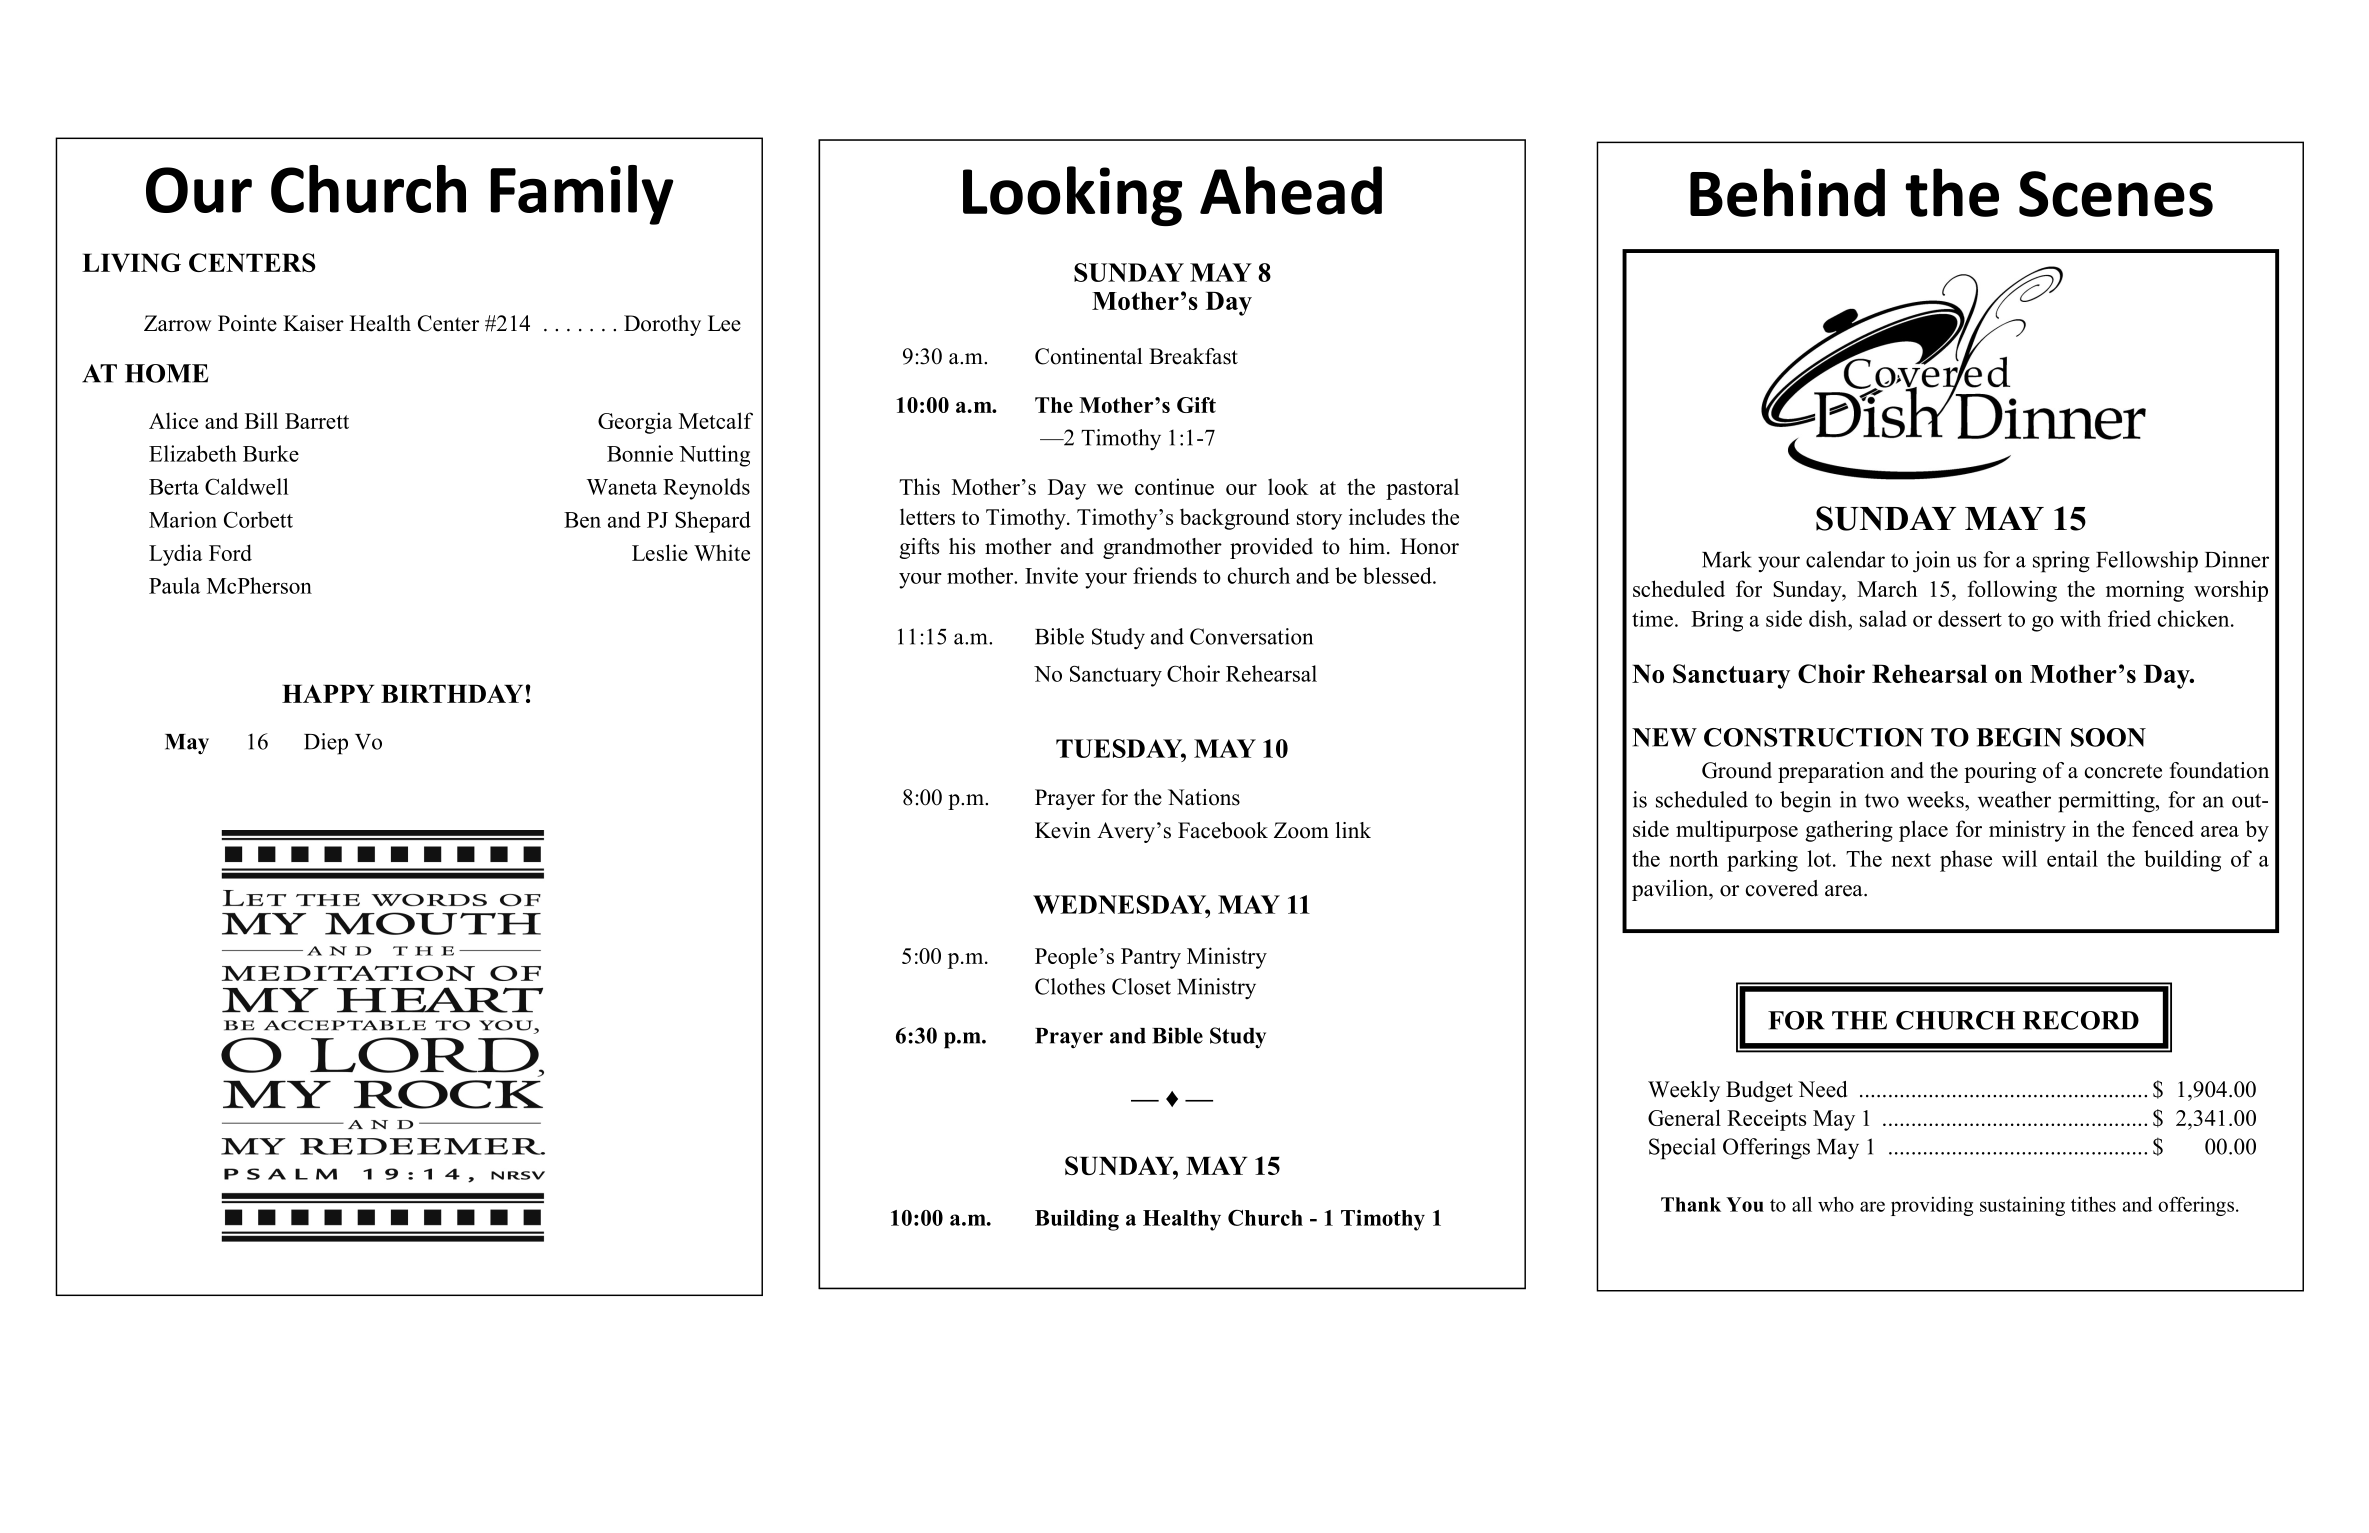  What do you see at coordinates (1291, 190) in the page?
I see `Ahead` at bounding box center [1291, 190].
